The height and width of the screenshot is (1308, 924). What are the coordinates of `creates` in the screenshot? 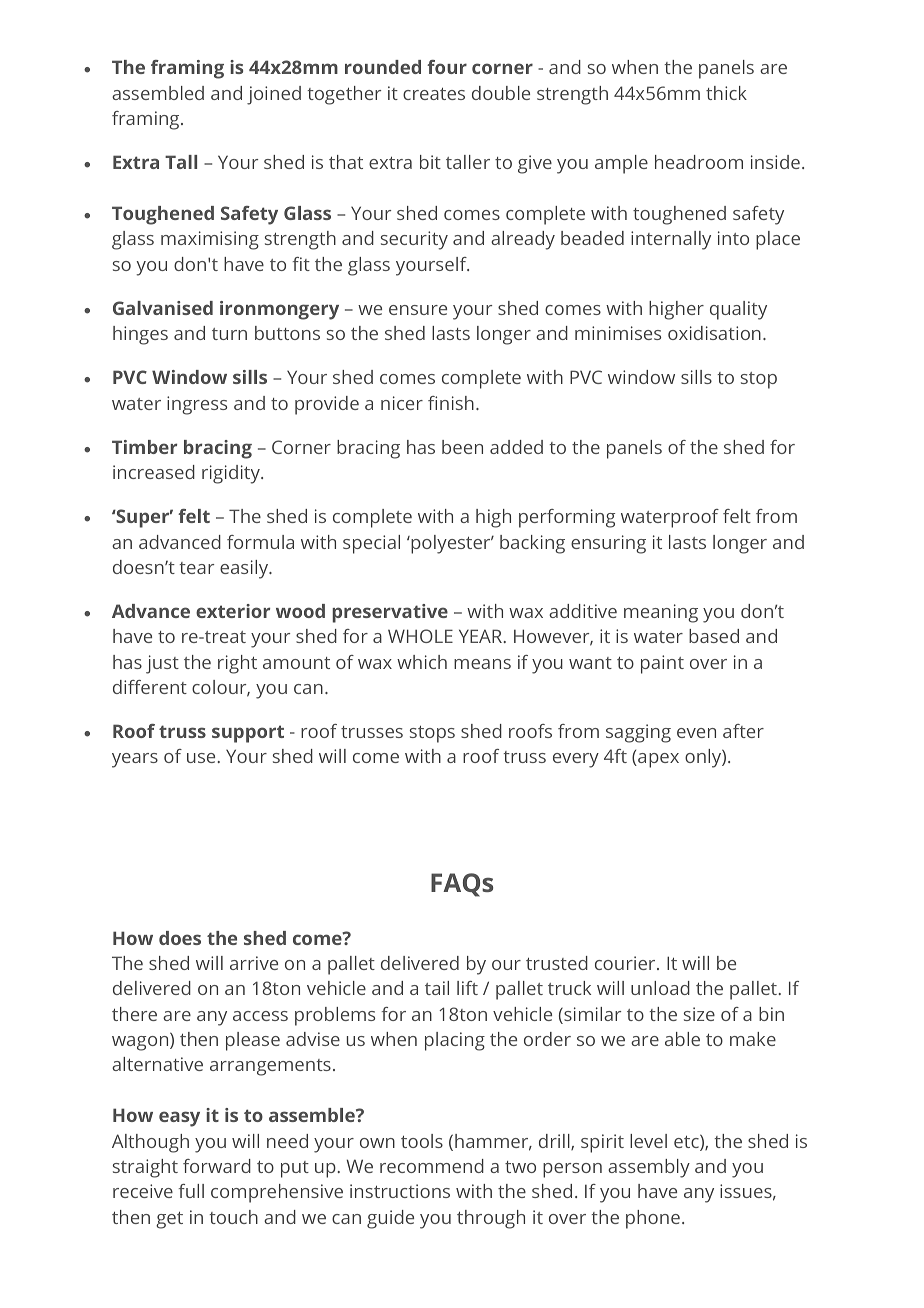 It's located at (434, 94).
